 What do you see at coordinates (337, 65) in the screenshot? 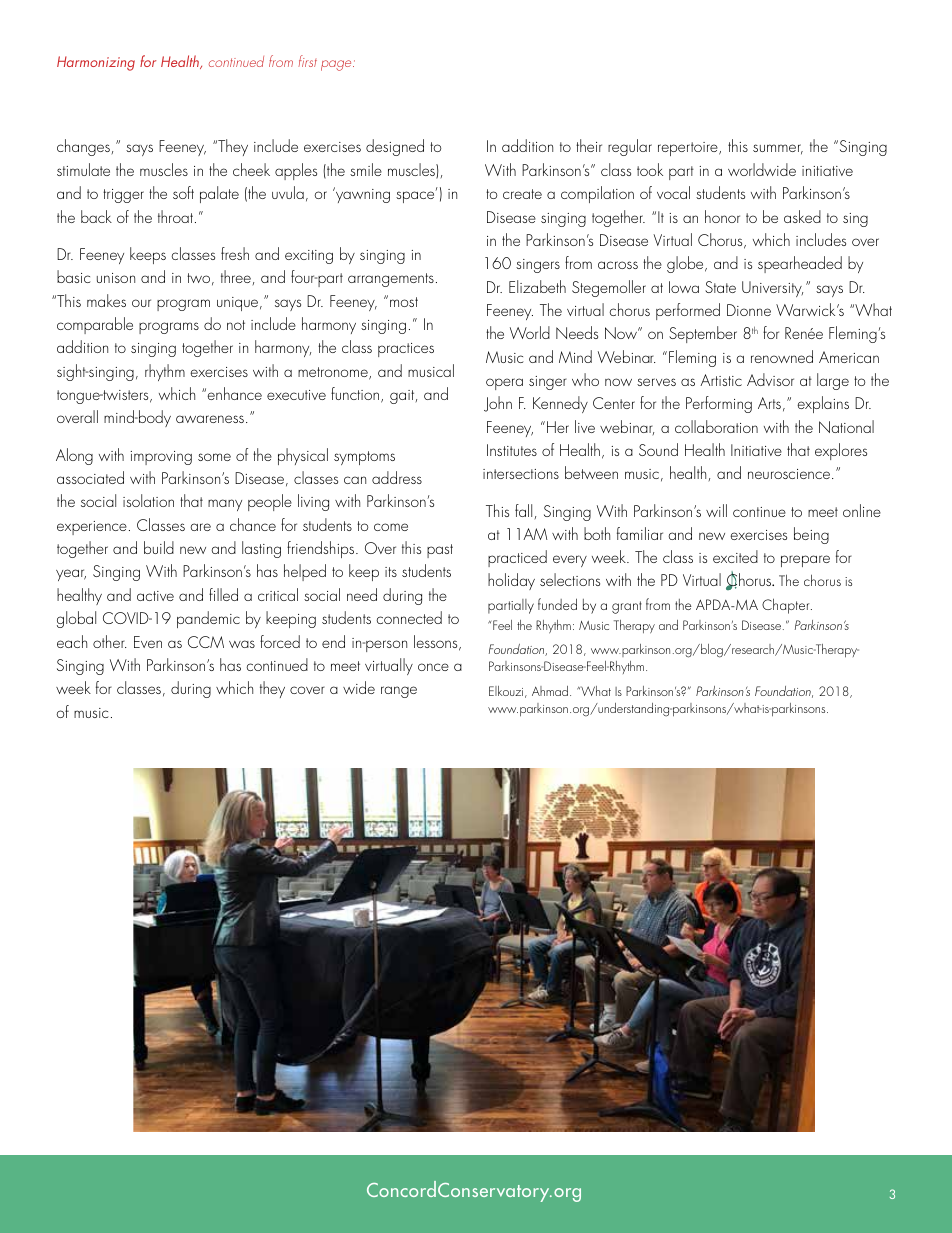
I see `page` at bounding box center [337, 65].
